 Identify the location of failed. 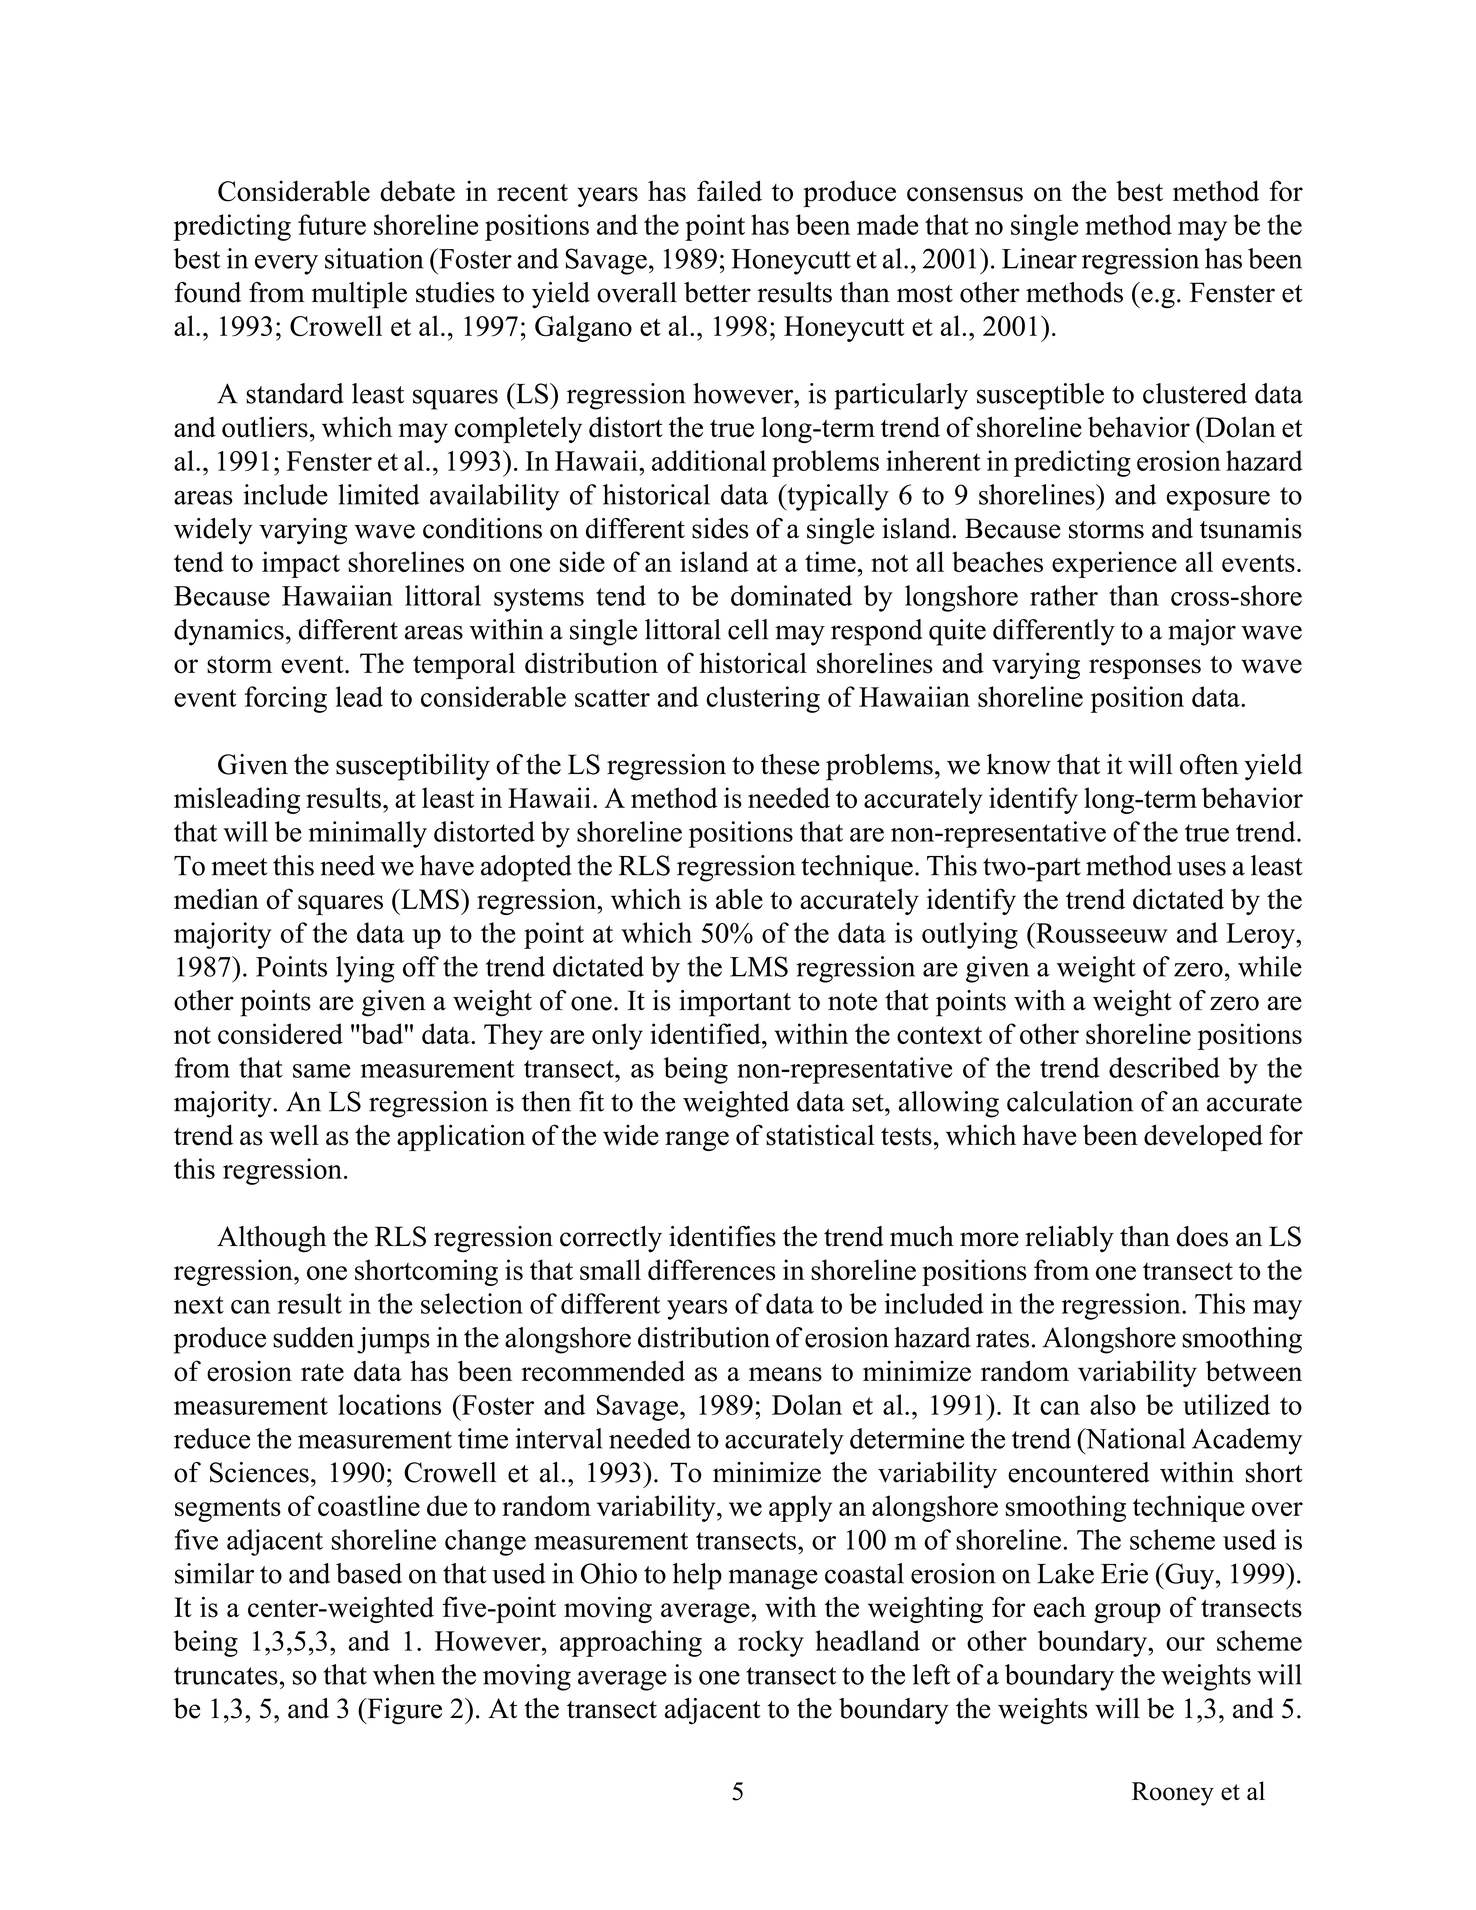
(729, 191).
